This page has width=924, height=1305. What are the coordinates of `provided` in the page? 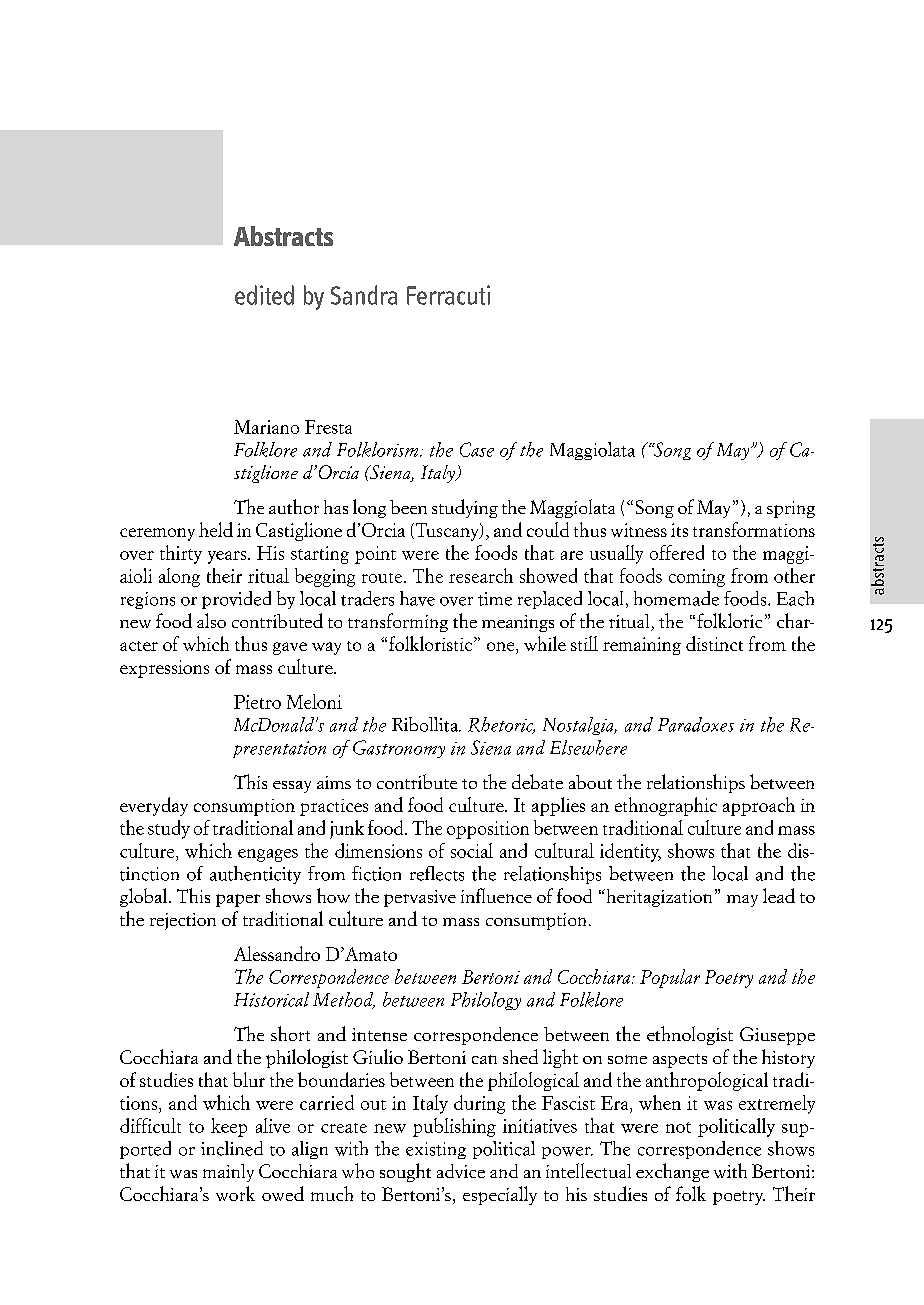 It's located at (236, 600).
